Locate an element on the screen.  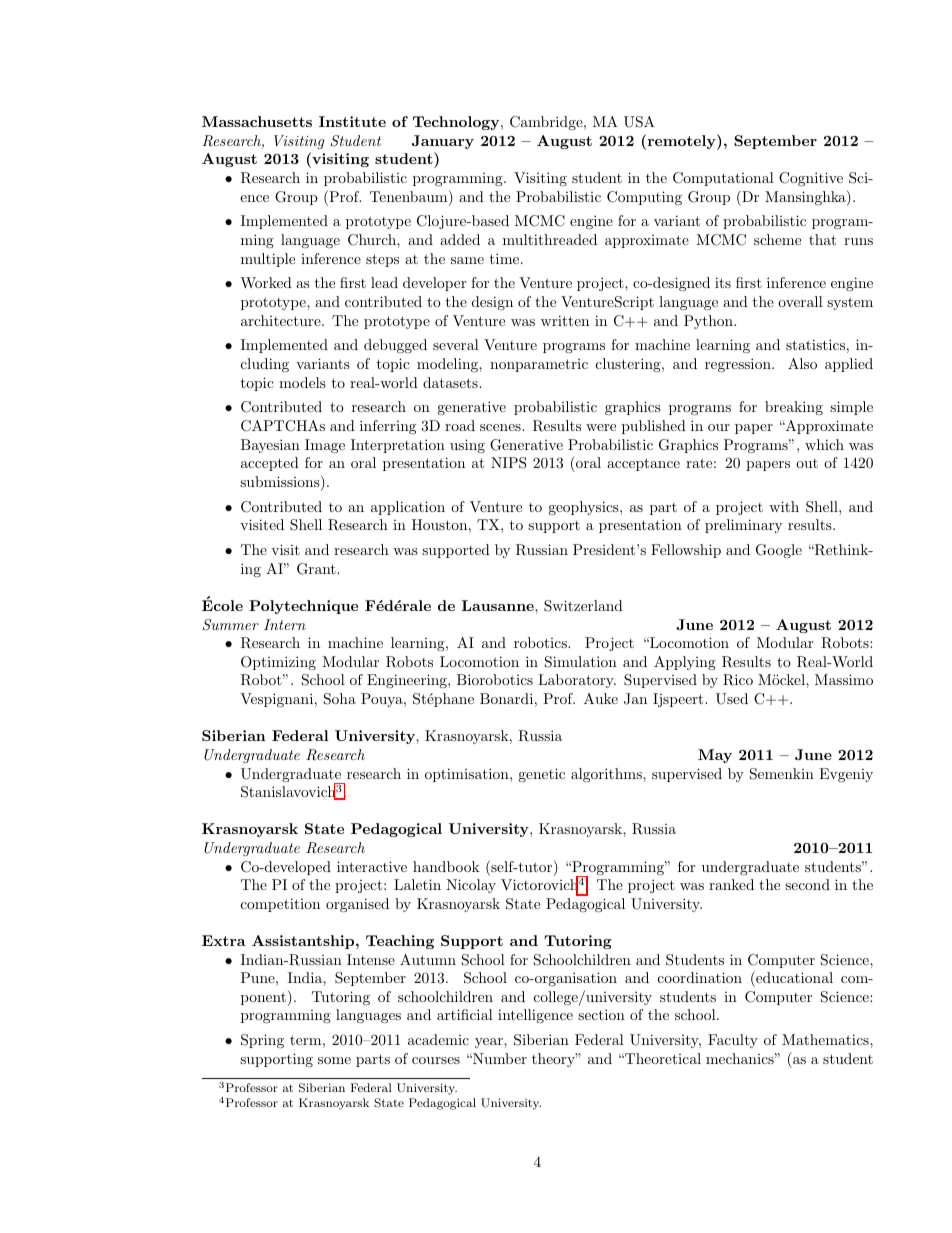
May is located at coordinates (715, 756).
